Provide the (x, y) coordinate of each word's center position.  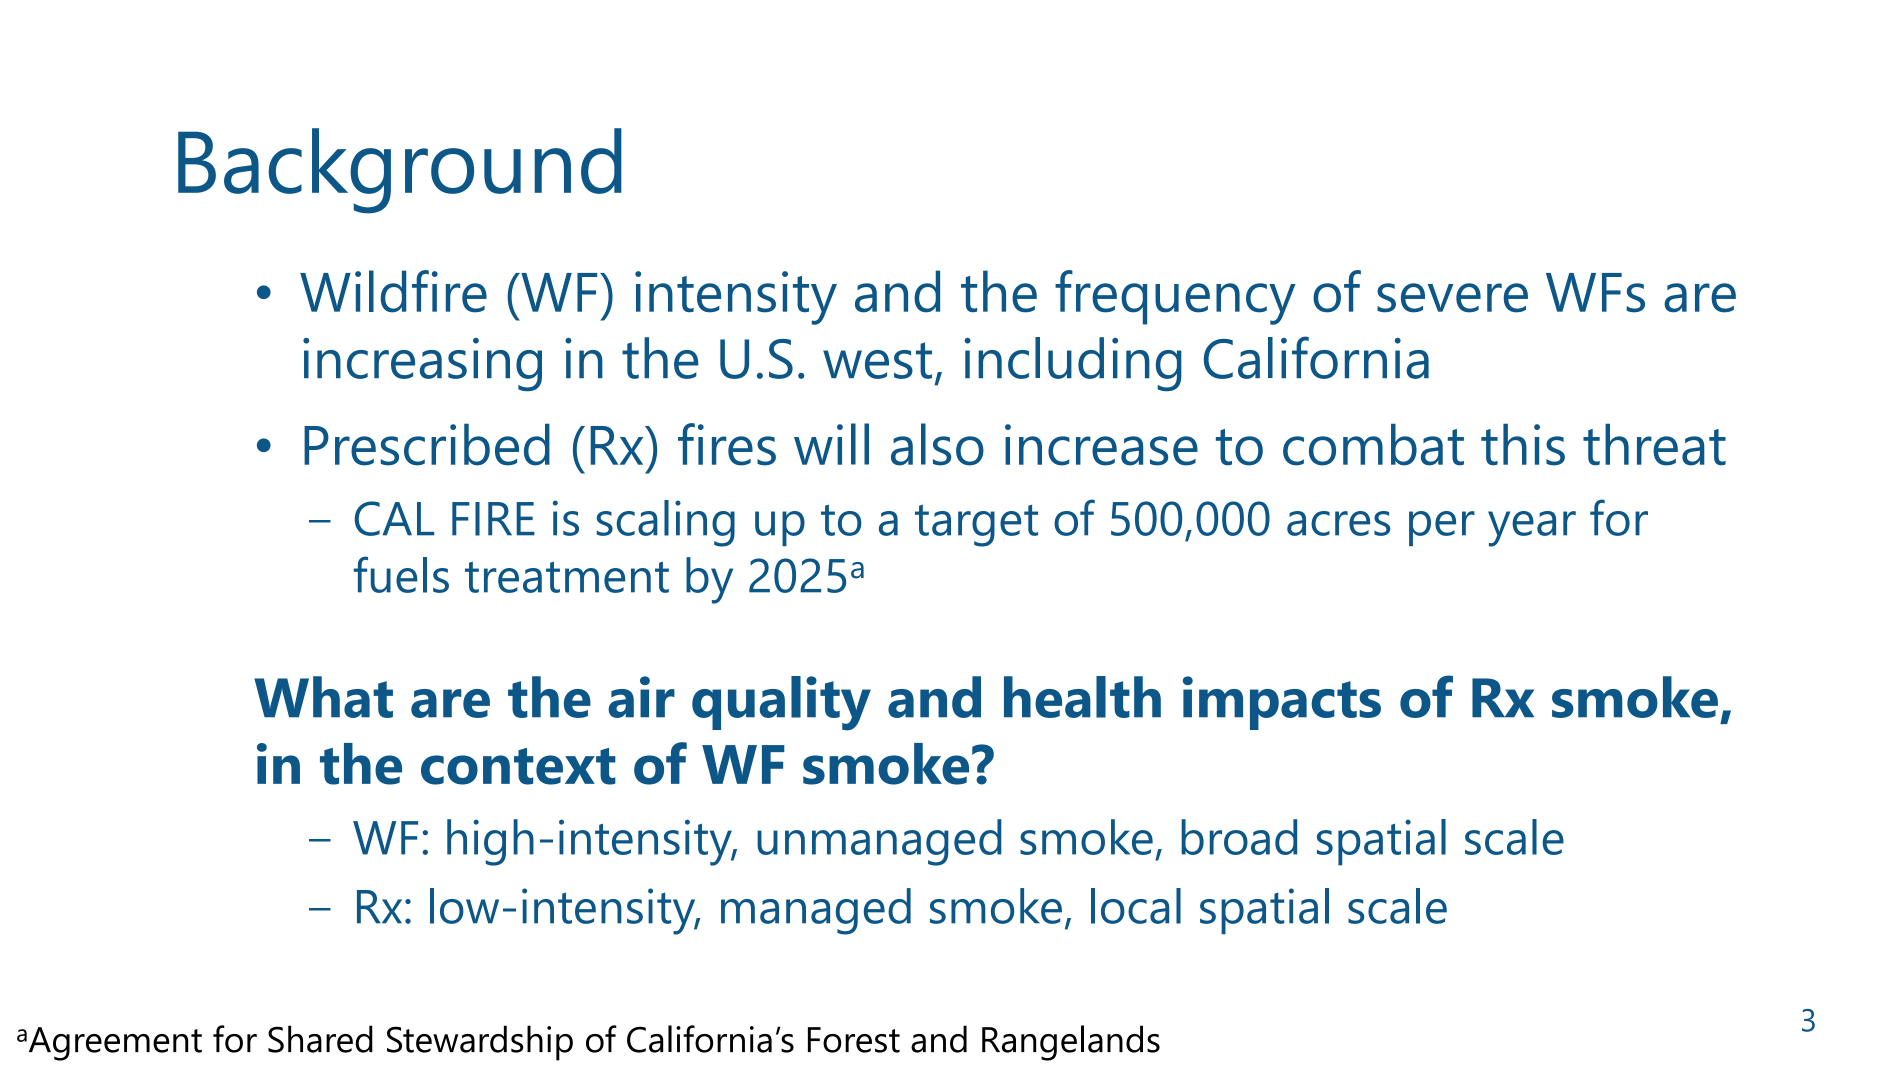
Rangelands (1071, 1043)
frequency (1175, 297)
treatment (567, 577)
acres (1338, 523)
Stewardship (480, 1043)
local (1136, 906)
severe (1452, 298)
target (976, 525)
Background (400, 171)
